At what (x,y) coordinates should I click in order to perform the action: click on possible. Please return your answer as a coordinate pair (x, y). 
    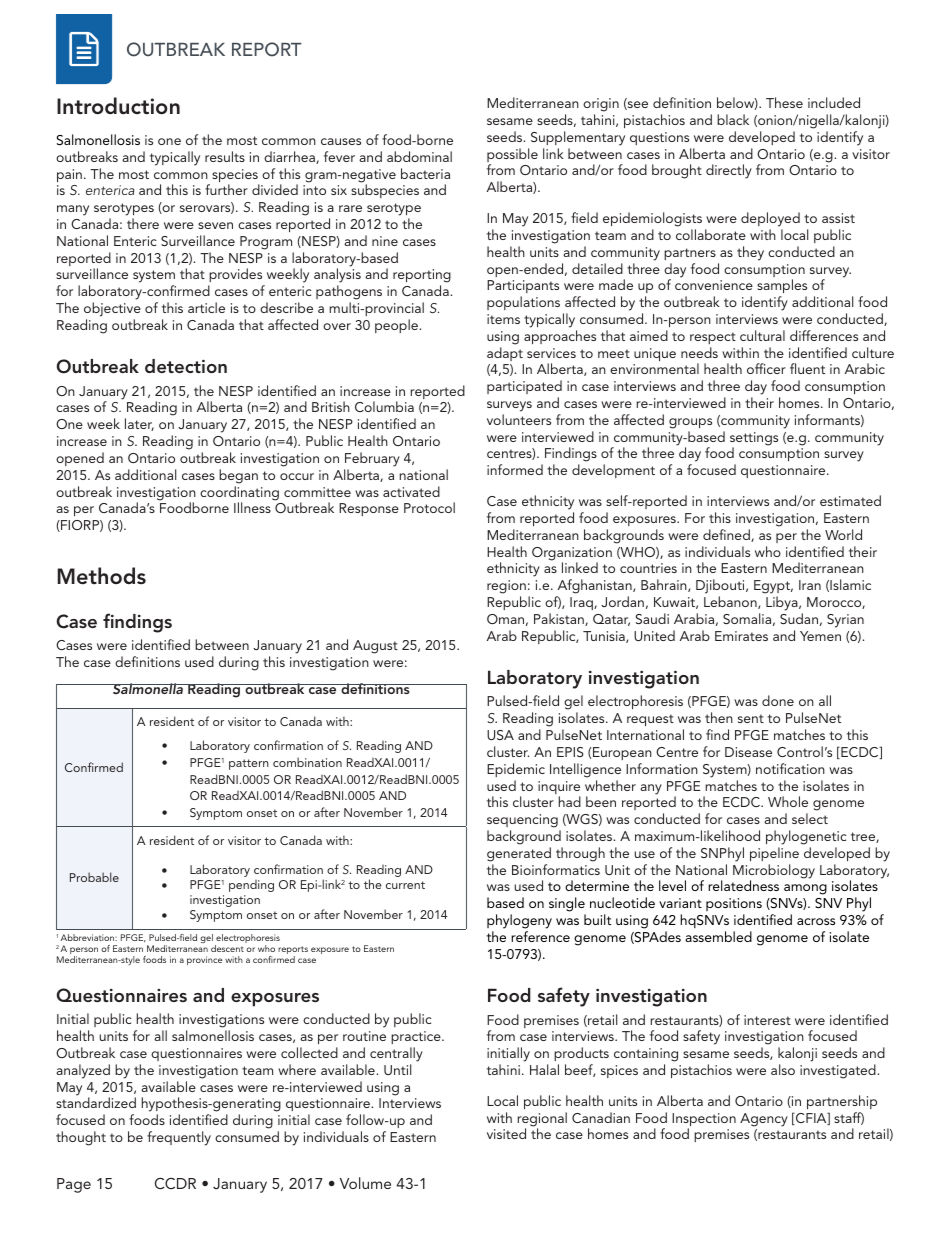
    Looking at the image, I should click on (512, 156).
